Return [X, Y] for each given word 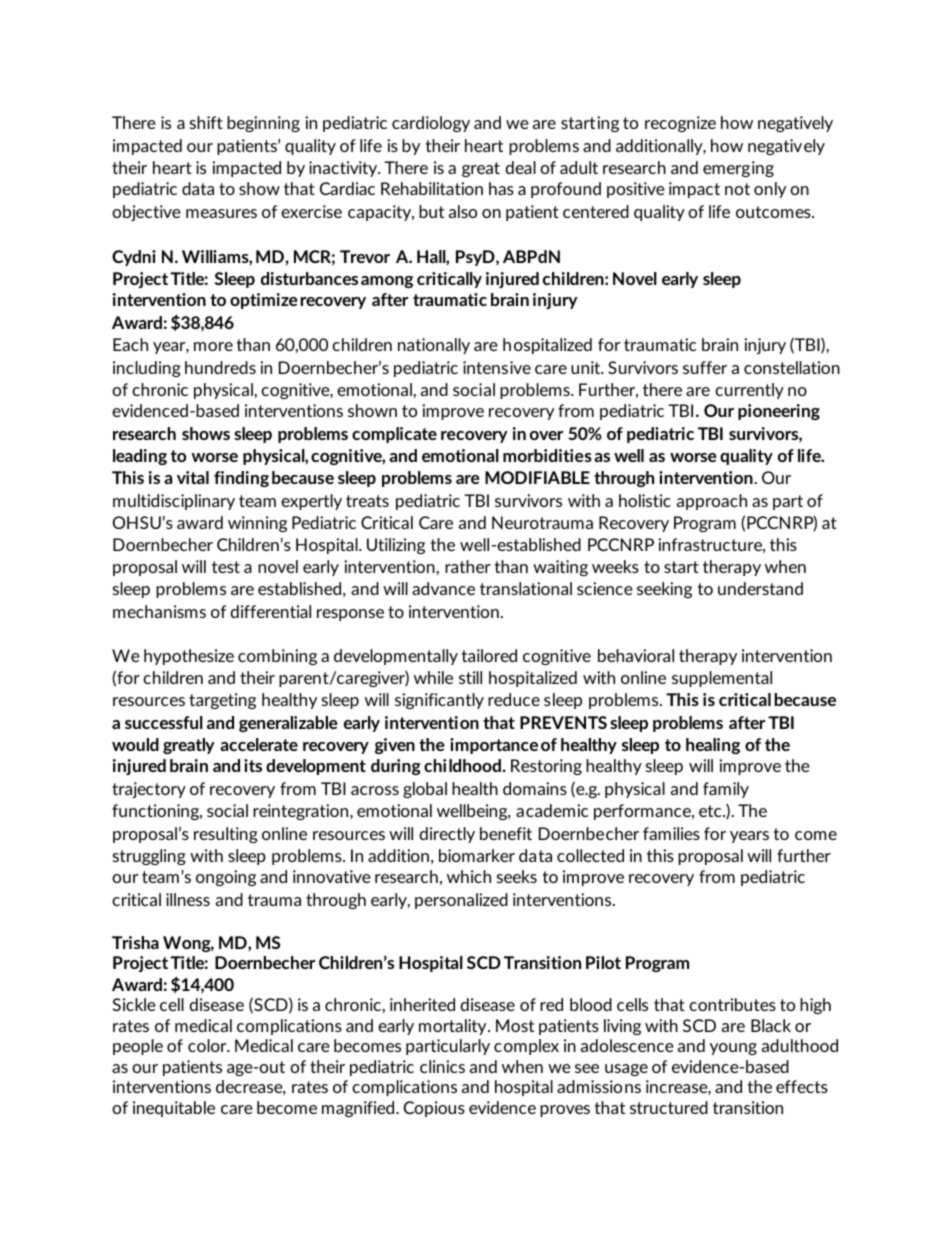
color [208, 1045]
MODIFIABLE [537, 477]
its [253, 765]
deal [520, 167]
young [733, 1049]
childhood [462, 765]
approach [712, 502]
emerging [738, 169]
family [726, 790]
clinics [442, 1066]
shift [206, 122]
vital [193, 477]
